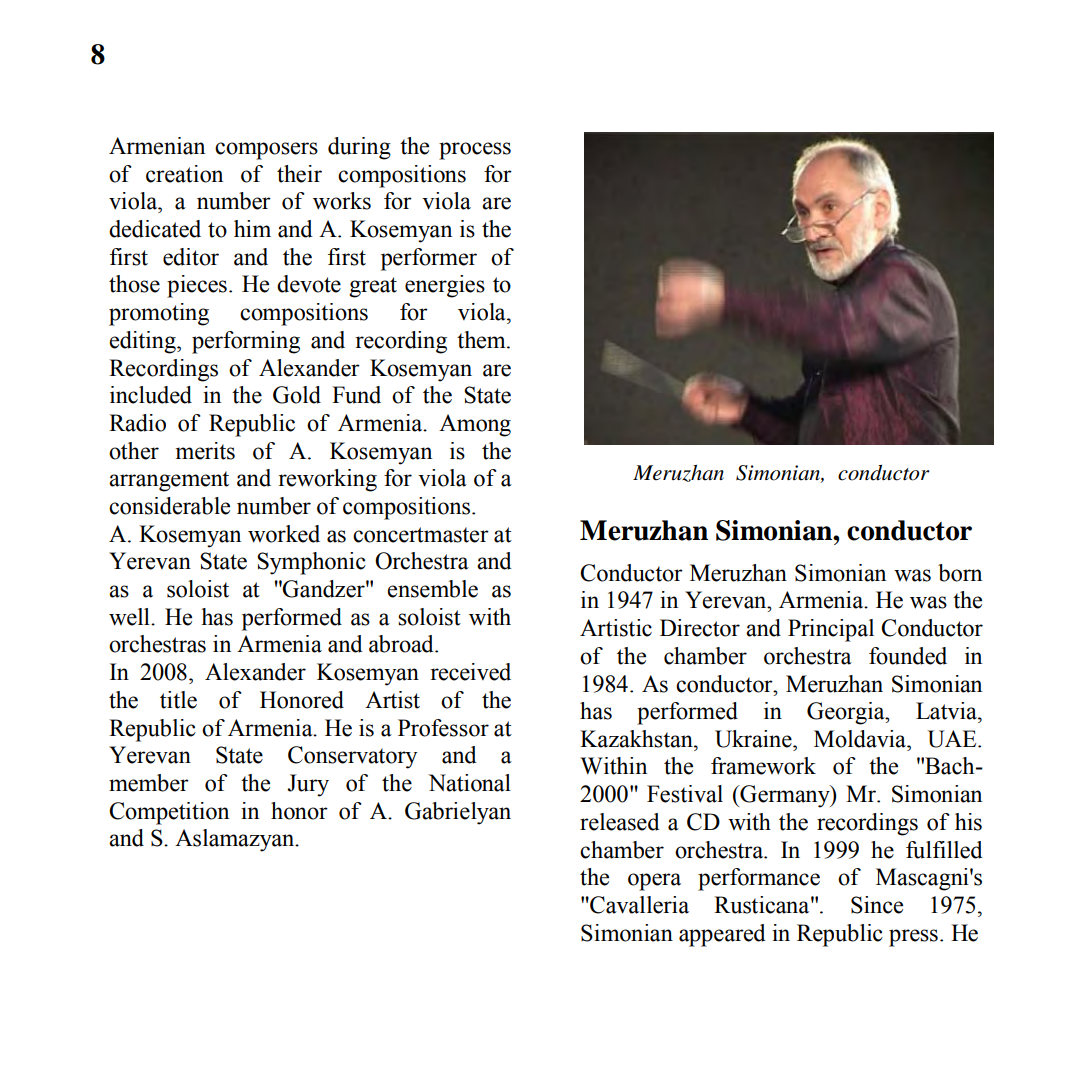 The width and height of the screenshot is (1092, 1092). What do you see at coordinates (877, 905) in the screenshot?
I see `Since` at bounding box center [877, 905].
